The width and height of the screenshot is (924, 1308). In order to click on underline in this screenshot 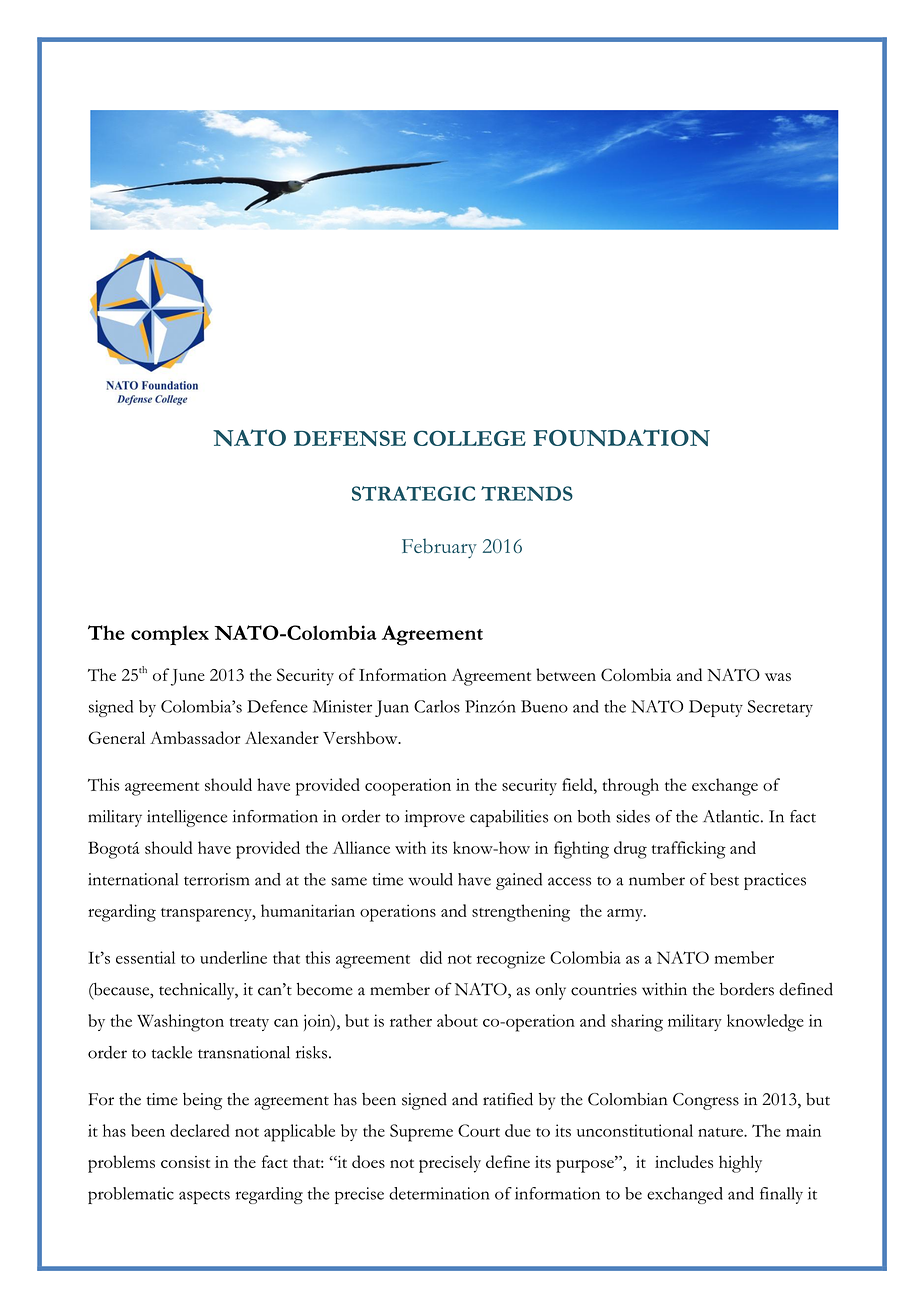, I will do `click(233, 957)`.
